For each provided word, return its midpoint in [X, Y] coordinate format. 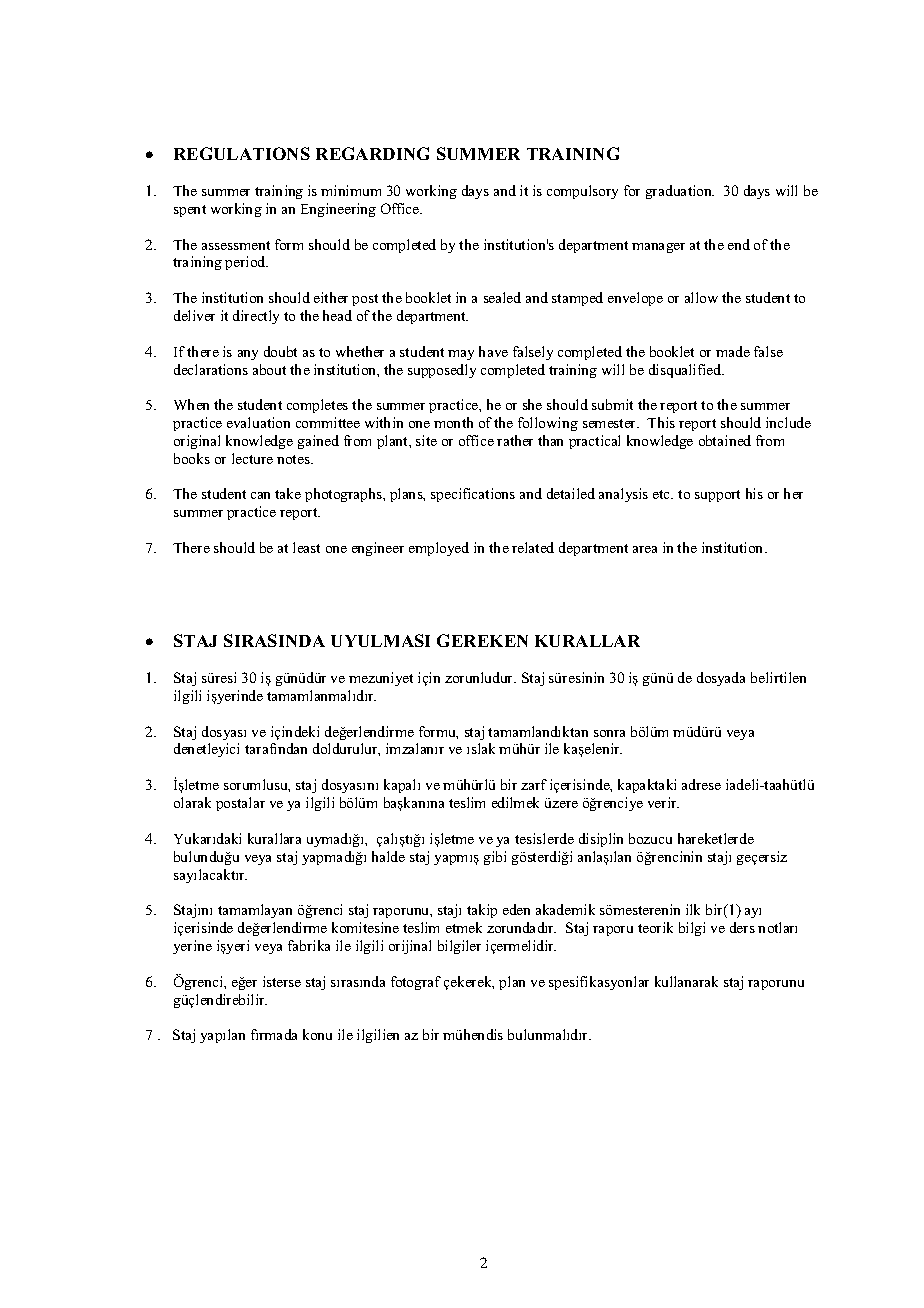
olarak [192, 802]
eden [516, 909]
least [306, 547]
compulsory [582, 192]
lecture [252, 458]
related [533, 547]
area [645, 549]
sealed [502, 297]
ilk [693, 909]
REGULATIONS [242, 153]
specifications [473, 495]
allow [701, 297]
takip [482, 911]
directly [256, 317]
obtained [725, 440]
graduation [680, 192]
